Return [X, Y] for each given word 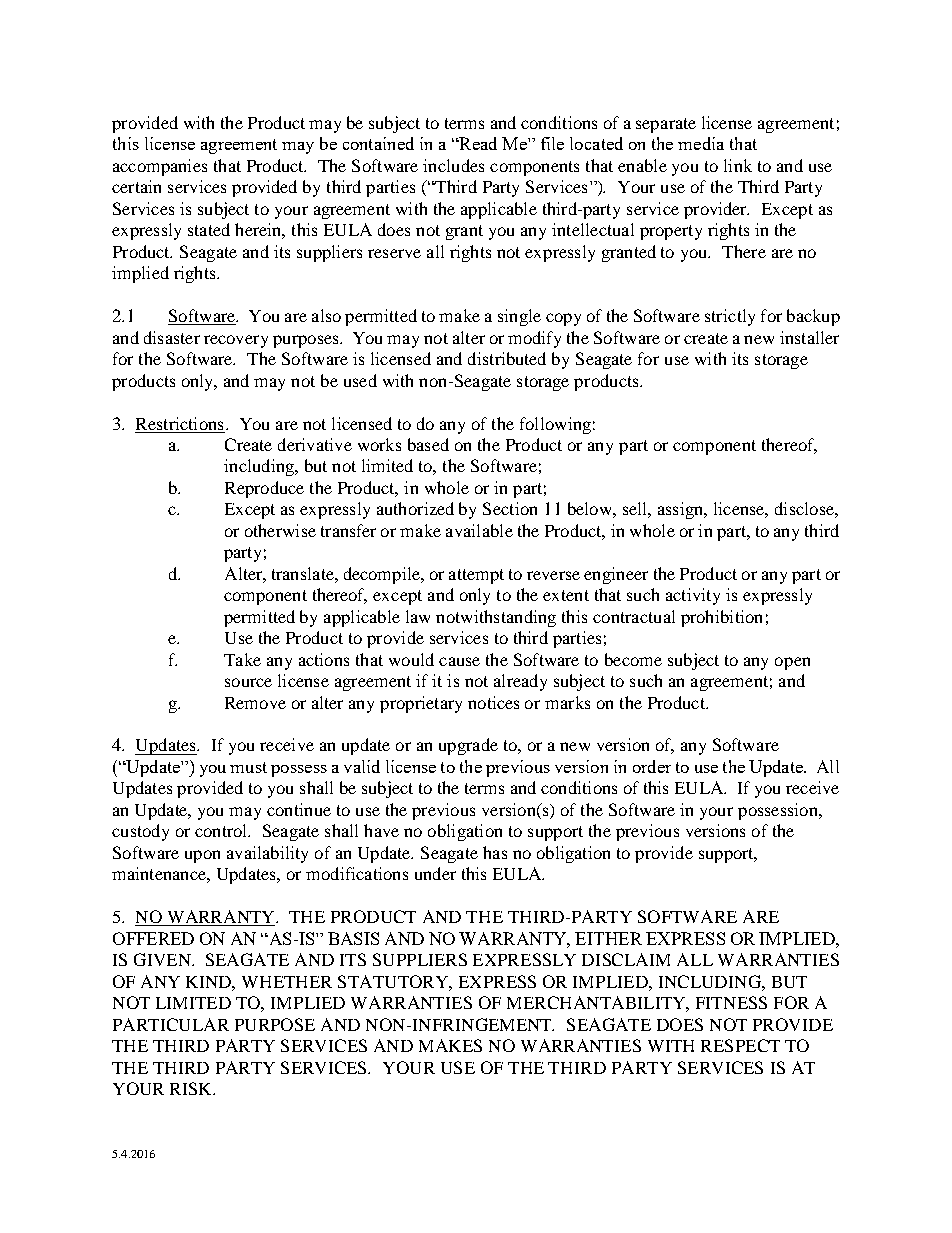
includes [453, 165]
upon [202, 856]
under [435, 873]
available [479, 530]
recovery [236, 341]
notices [493, 702]
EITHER [608, 938]
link [738, 165]
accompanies [160, 167]
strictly [730, 317]
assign [682, 510]
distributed [507, 358]
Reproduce [264, 489]
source [248, 682]
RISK [192, 1088]
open [792, 663]
